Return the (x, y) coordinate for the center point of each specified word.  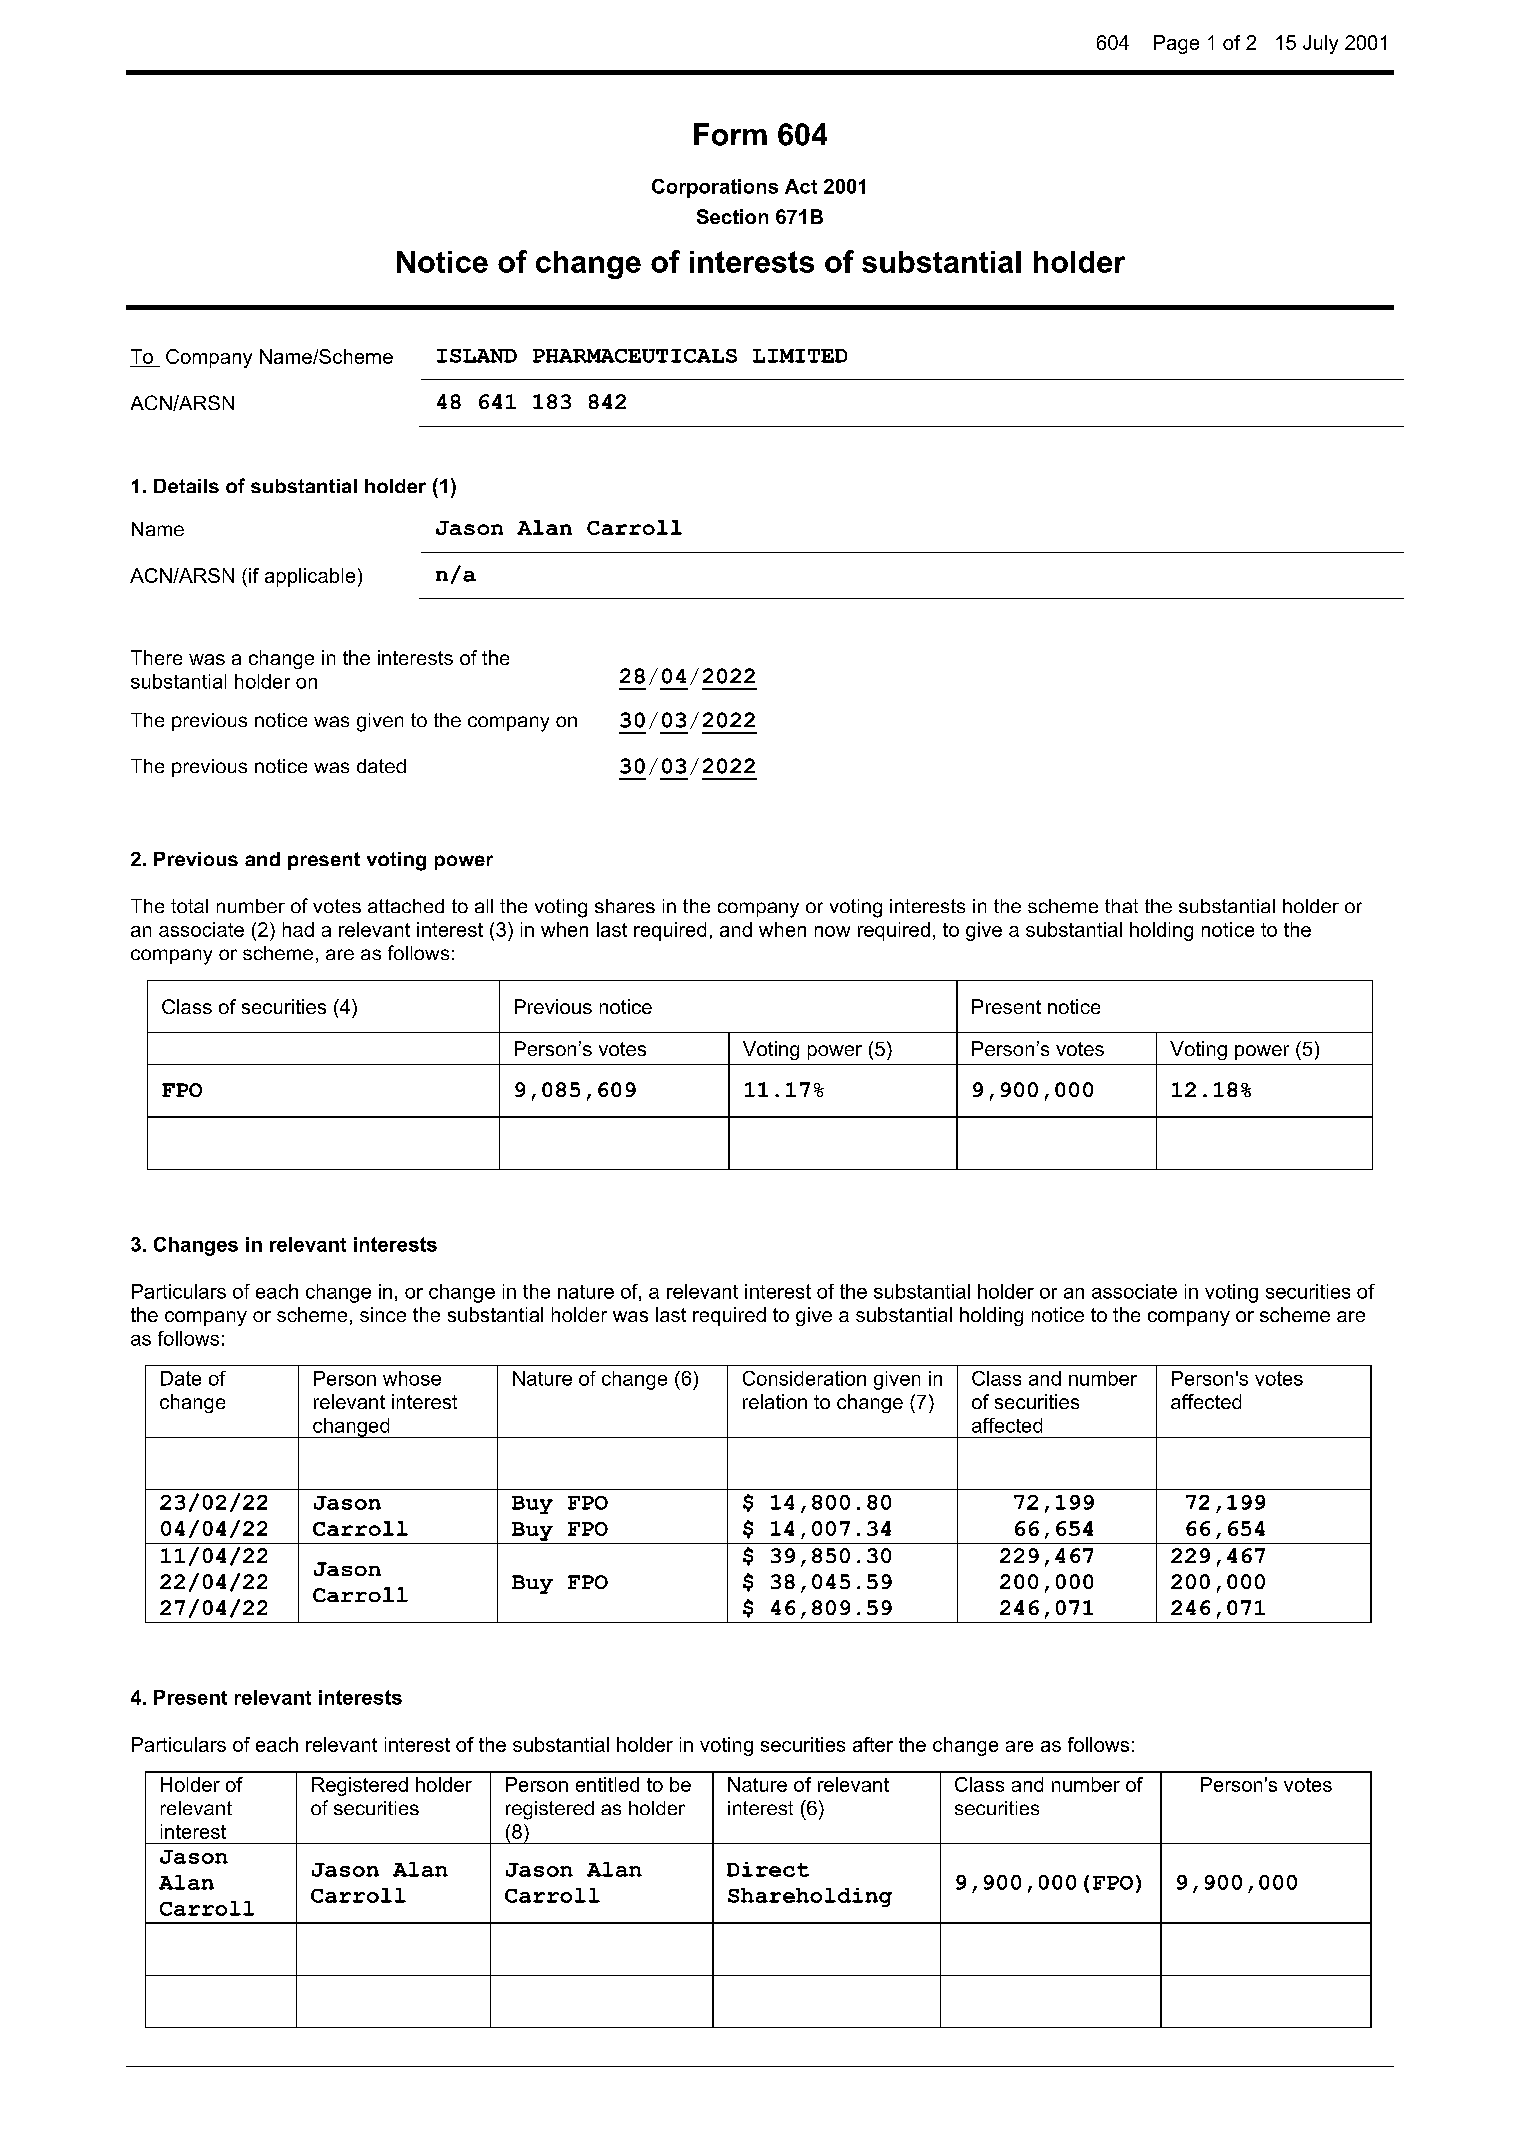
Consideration (804, 1378)
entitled (607, 1784)
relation (775, 1401)
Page (1176, 44)
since (383, 1314)
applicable (310, 577)
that (1121, 906)
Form (730, 134)
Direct (768, 1869)
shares (625, 906)
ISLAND (477, 356)
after (873, 1744)
